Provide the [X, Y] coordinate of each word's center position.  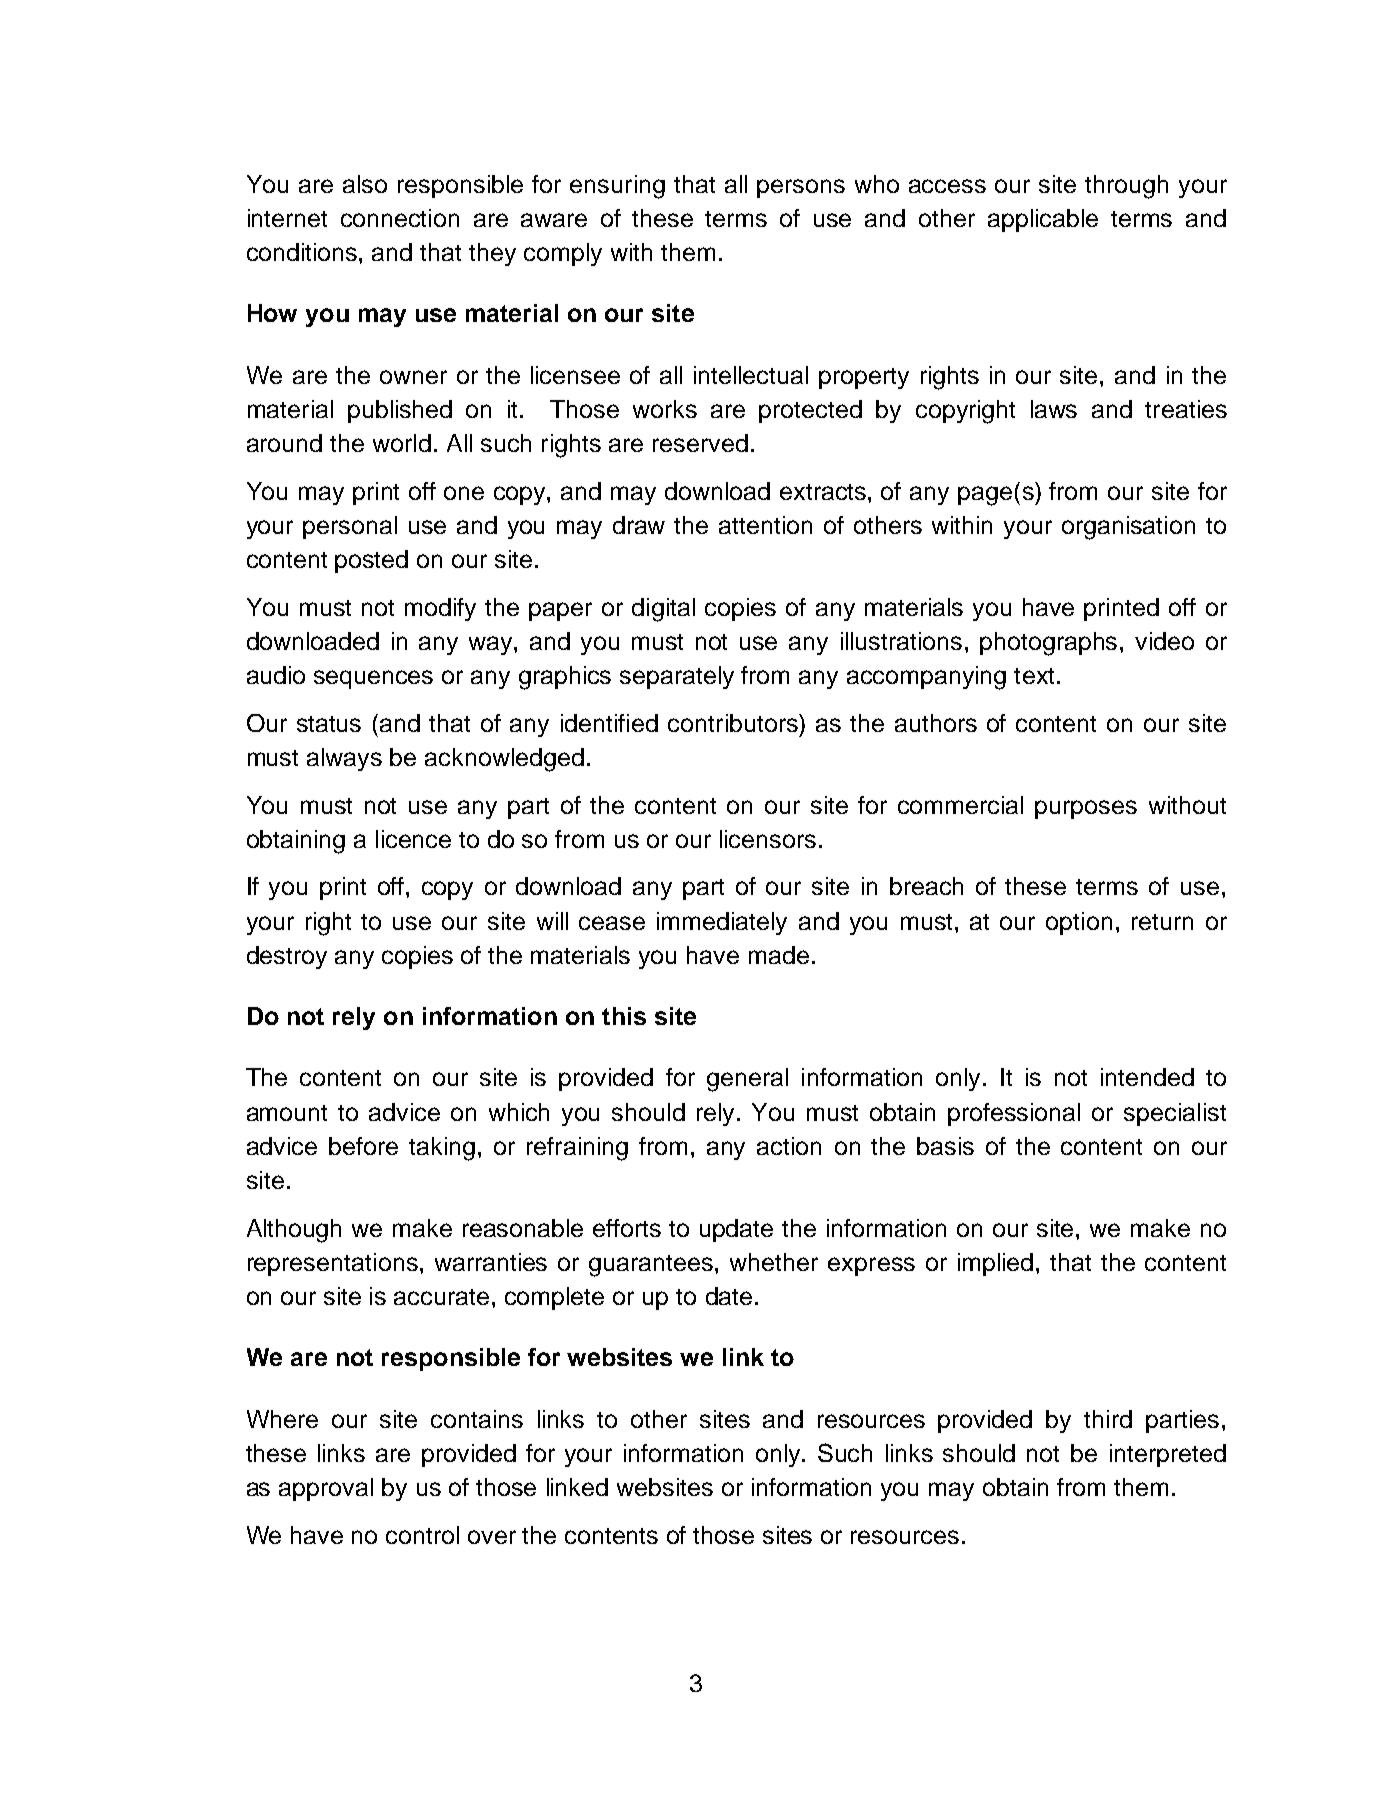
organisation [1128, 528]
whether [774, 1262]
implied [995, 1264]
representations [333, 1264]
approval [326, 1489]
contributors [734, 723]
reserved [700, 443]
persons [801, 188]
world [402, 443]
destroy [287, 957]
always [344, 759]
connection [400, 218]
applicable [1043, 220]
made [779, 955]
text [1034, 676]
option [1079, 923]
